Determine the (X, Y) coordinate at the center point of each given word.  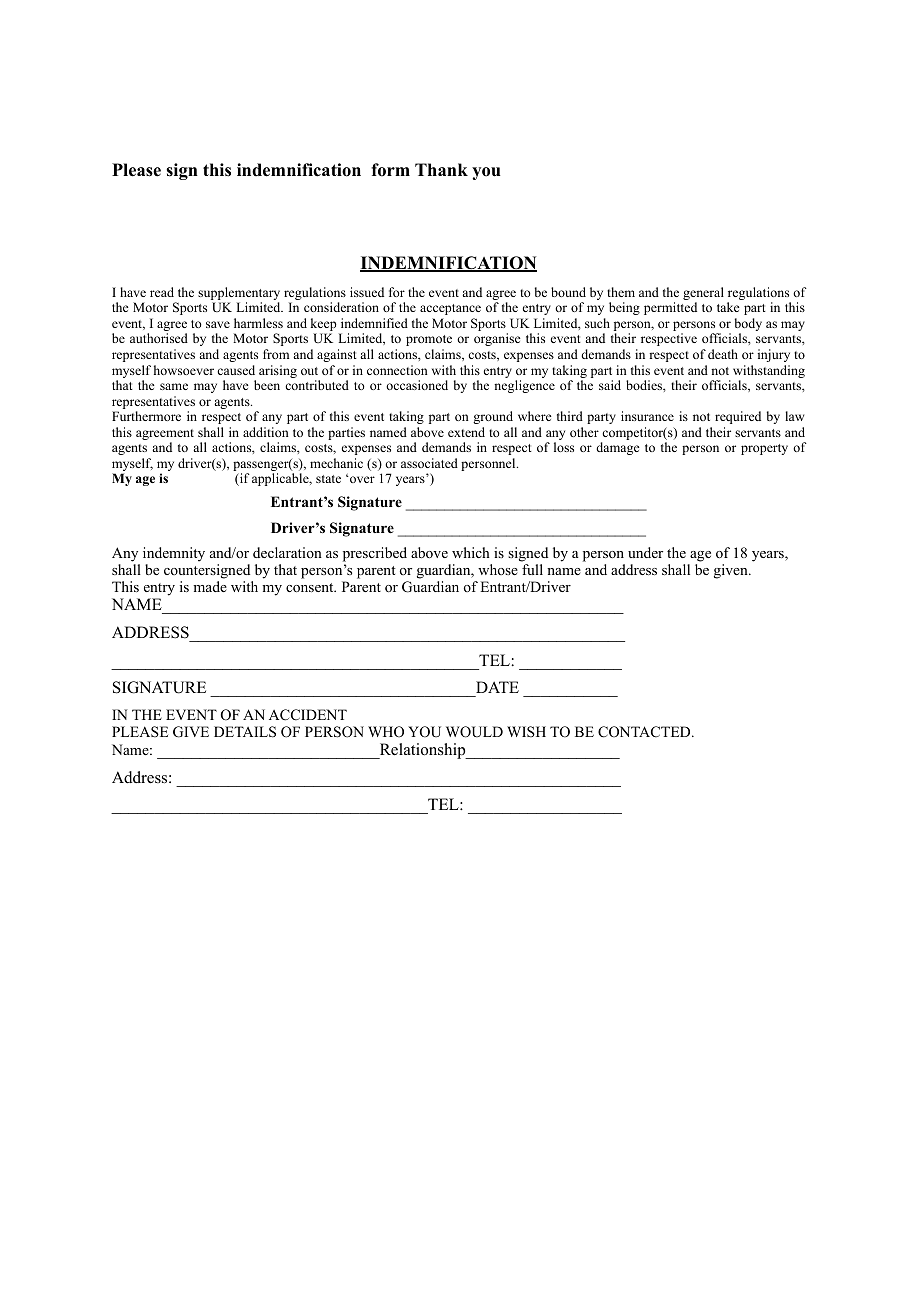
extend (466, 432)
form (390, 170)
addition (266, 432)
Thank (441, 169)
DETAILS (245, 732)
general (703, 295)
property (764, 449)
